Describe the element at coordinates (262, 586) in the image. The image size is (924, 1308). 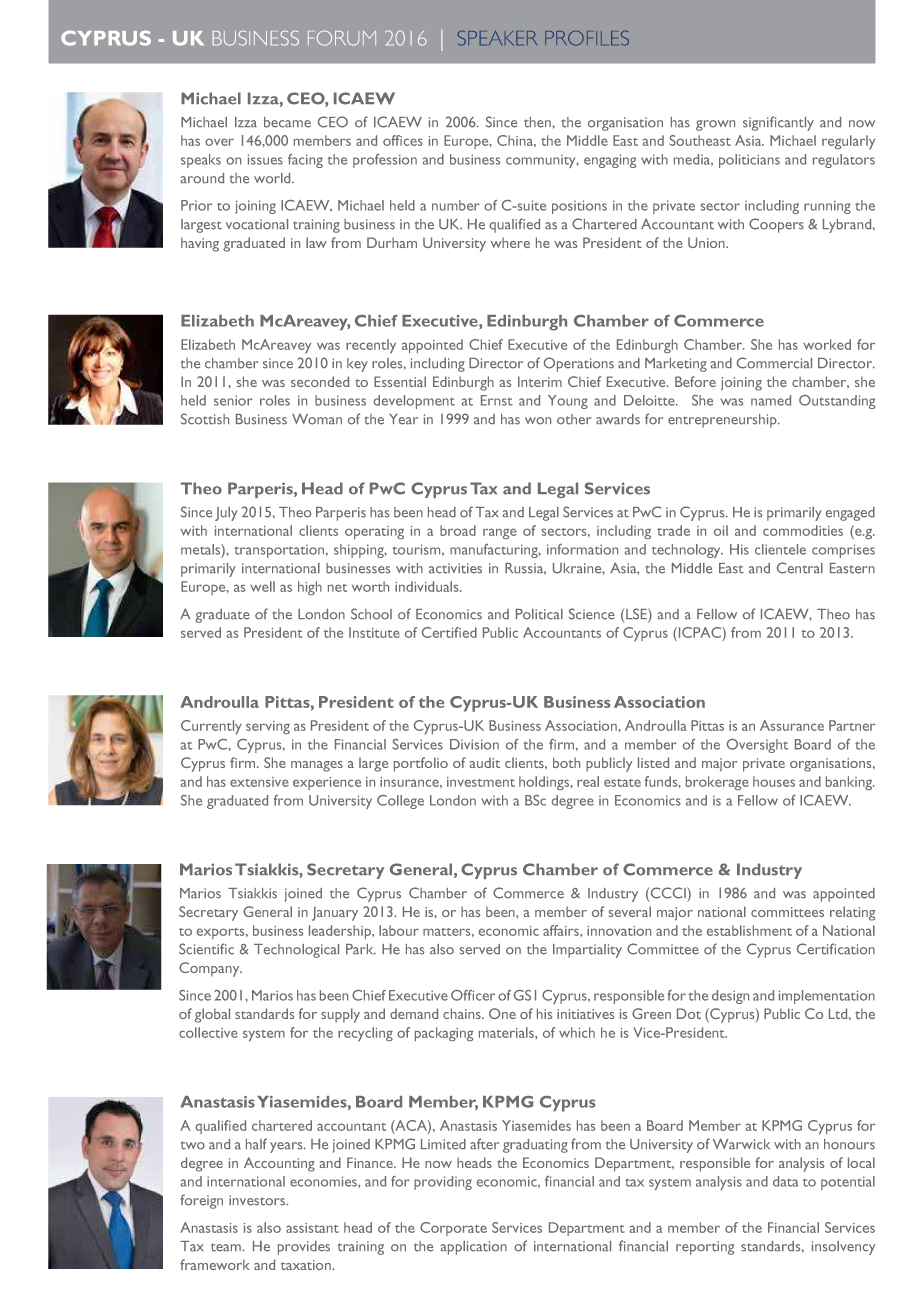
I see `well` at that location.
